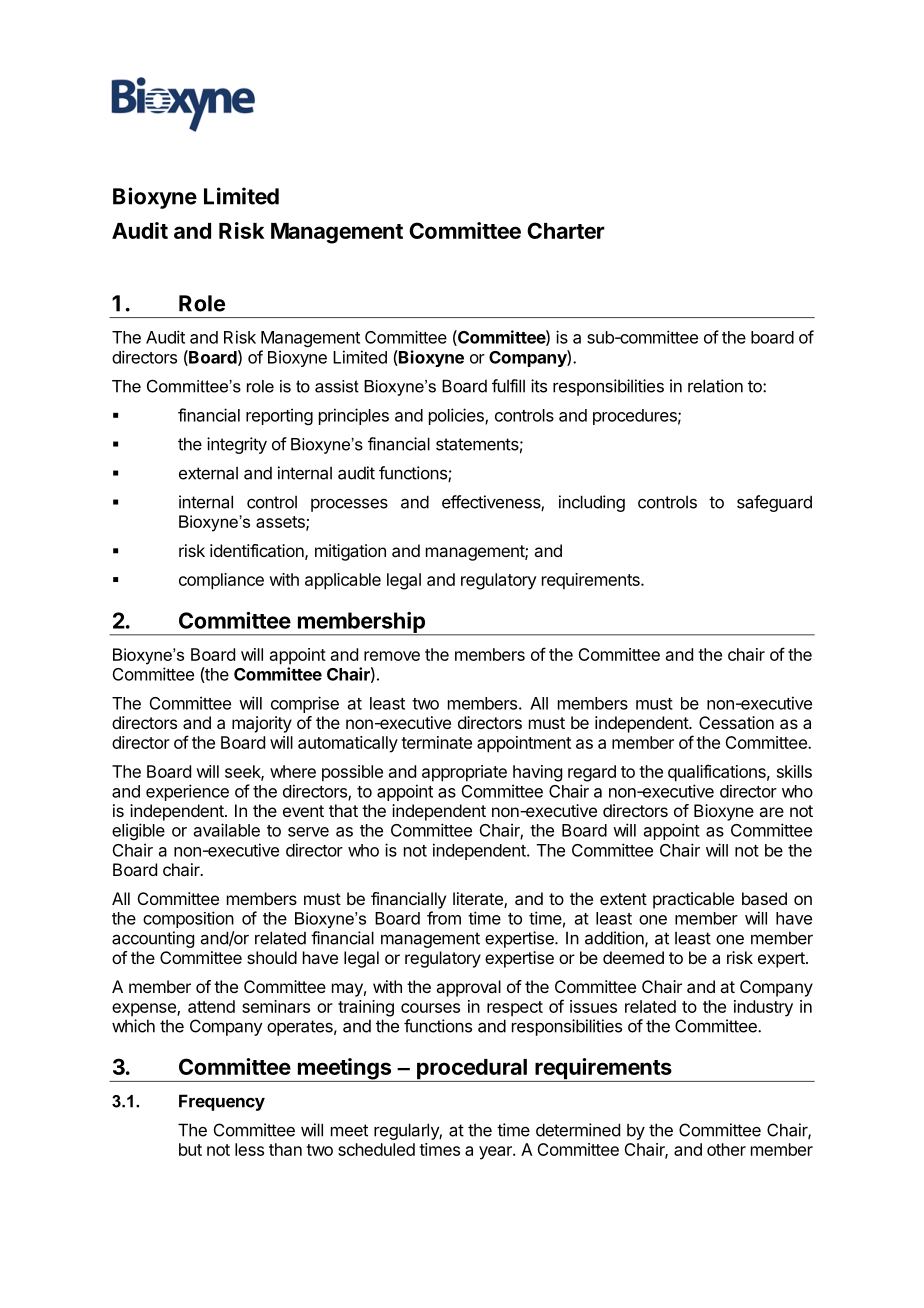  What do you see at coordinates (222, 1102) in the image?
I see `Frequency` at bounding box center [222, 1102].
